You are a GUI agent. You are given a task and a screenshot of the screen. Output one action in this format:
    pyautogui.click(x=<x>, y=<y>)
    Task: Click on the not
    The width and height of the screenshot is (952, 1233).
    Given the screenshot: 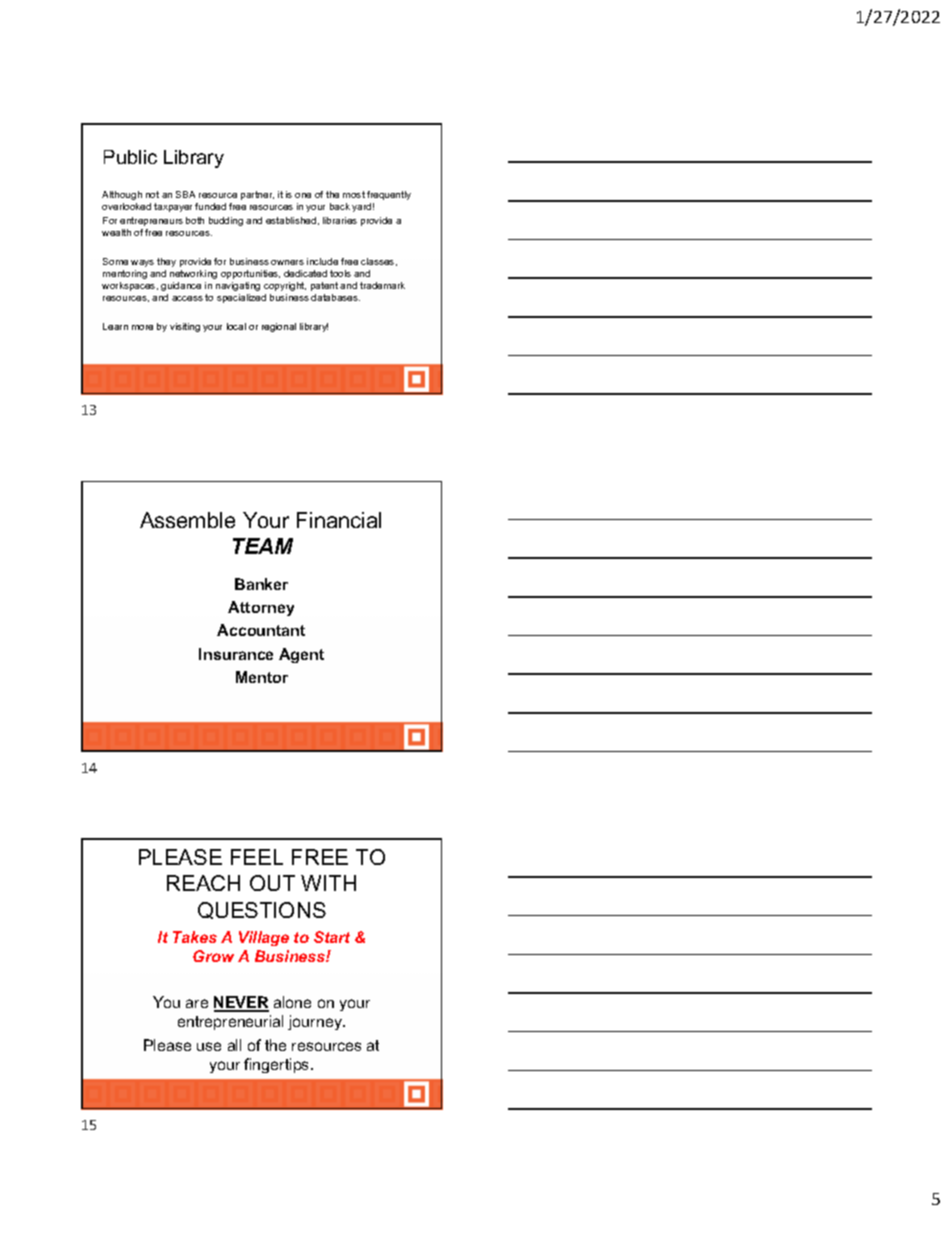 What is the action you would take?
    pyautogui.click(x=152, y=194)
